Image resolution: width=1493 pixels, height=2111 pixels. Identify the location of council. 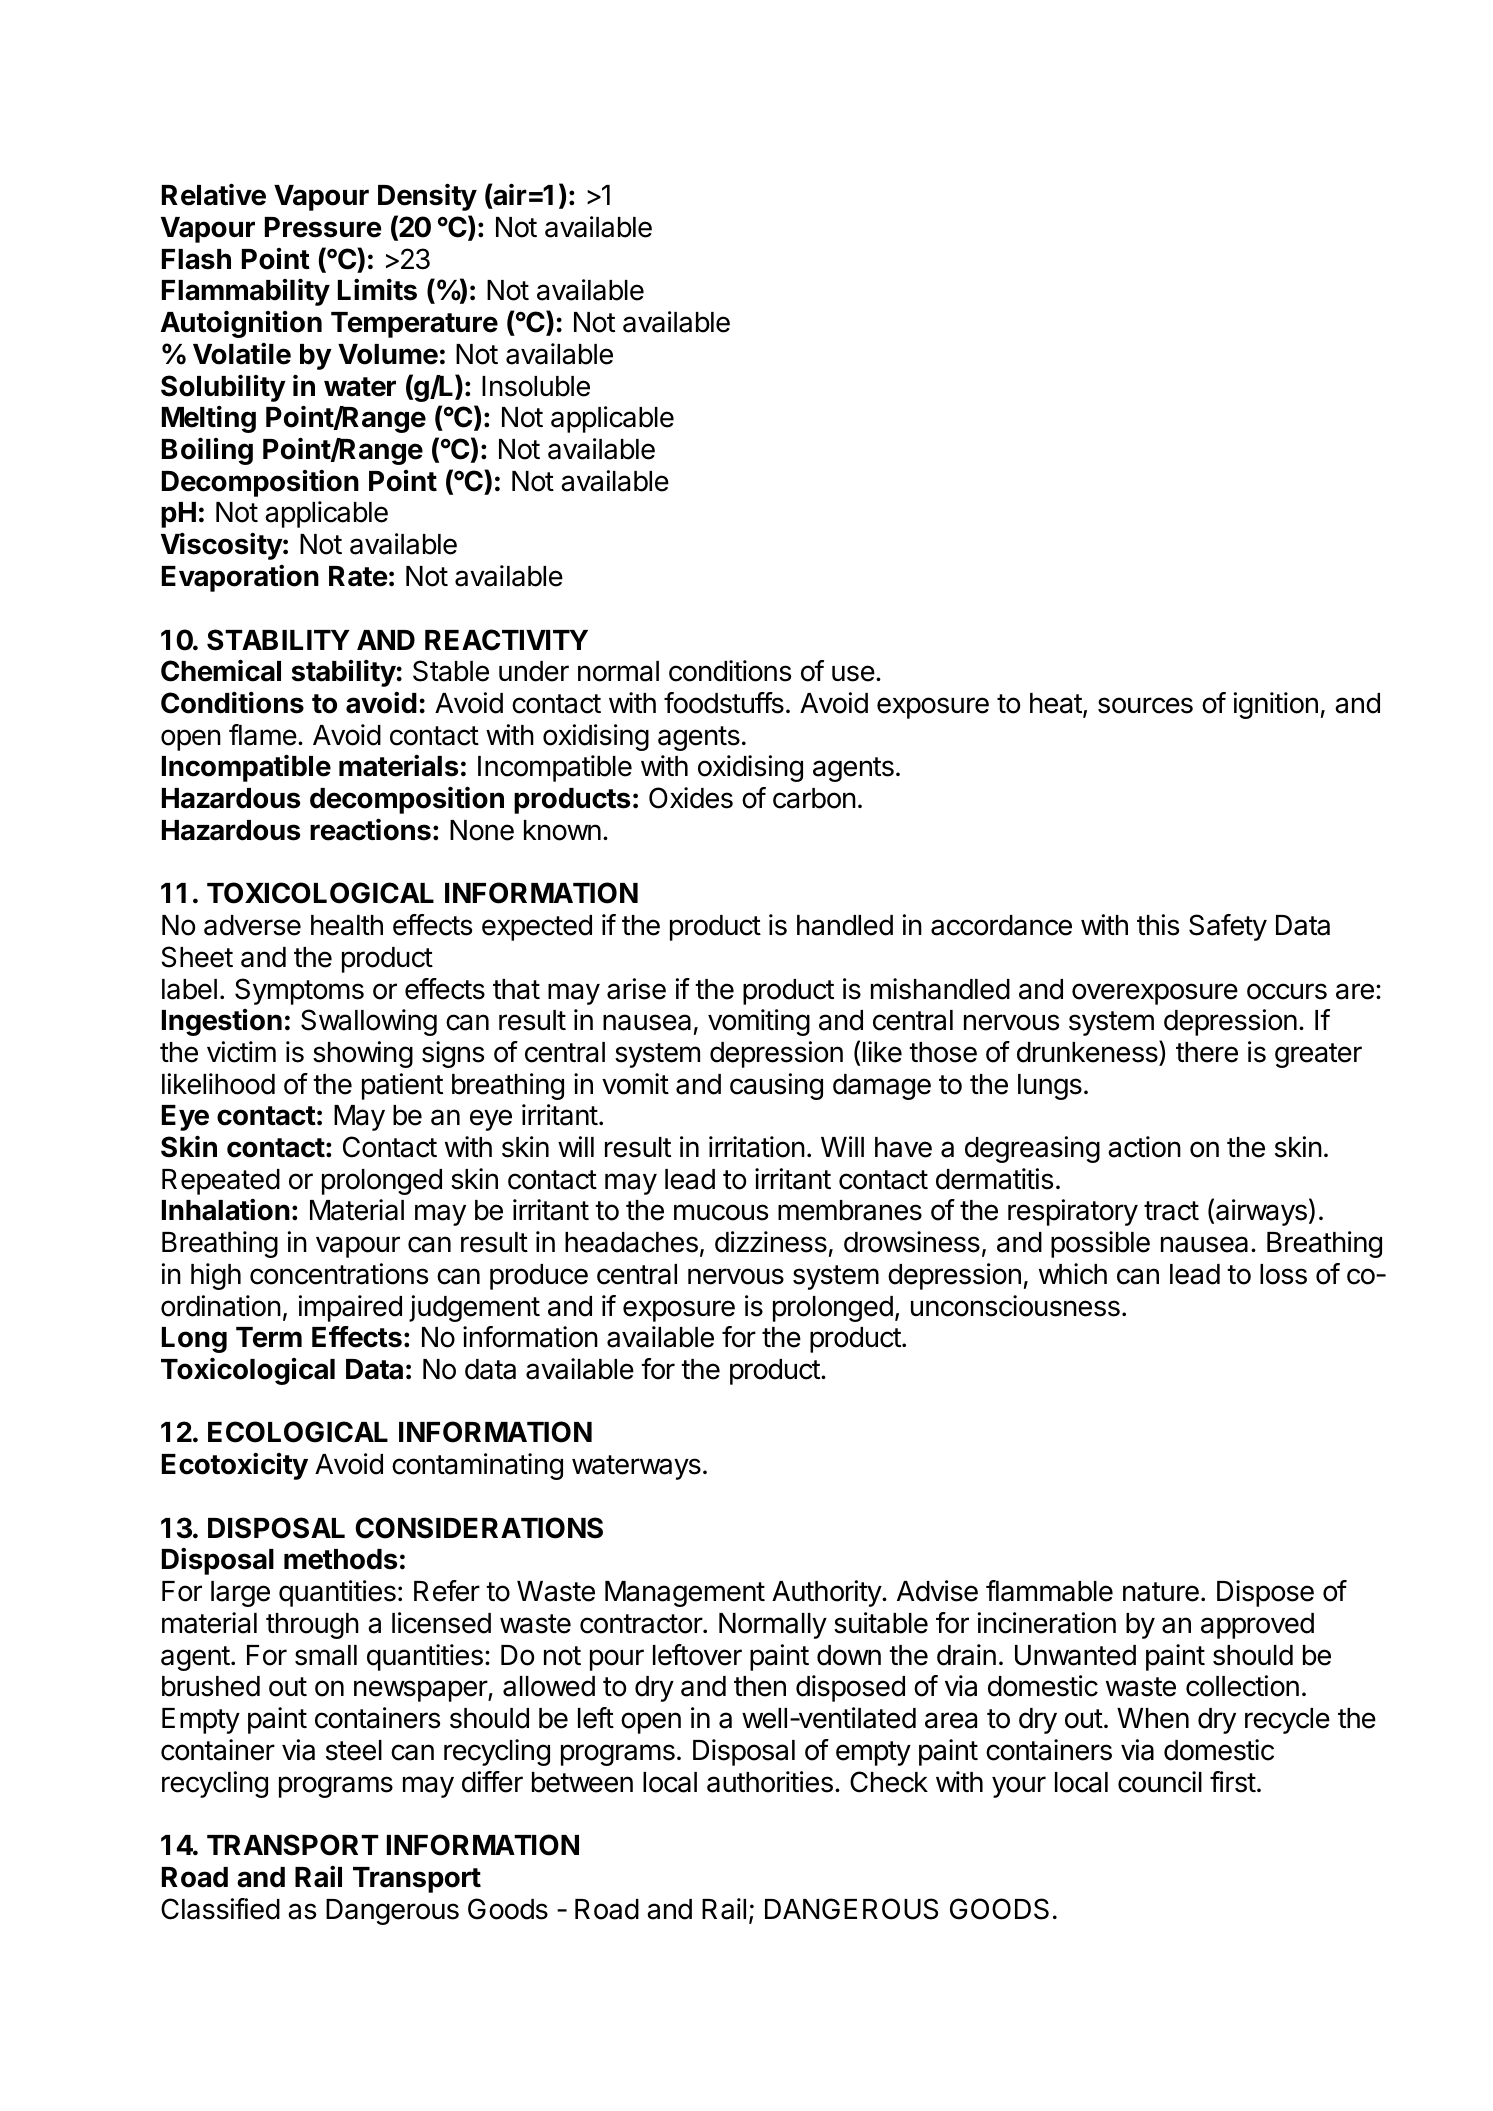
(1160, 1782).
